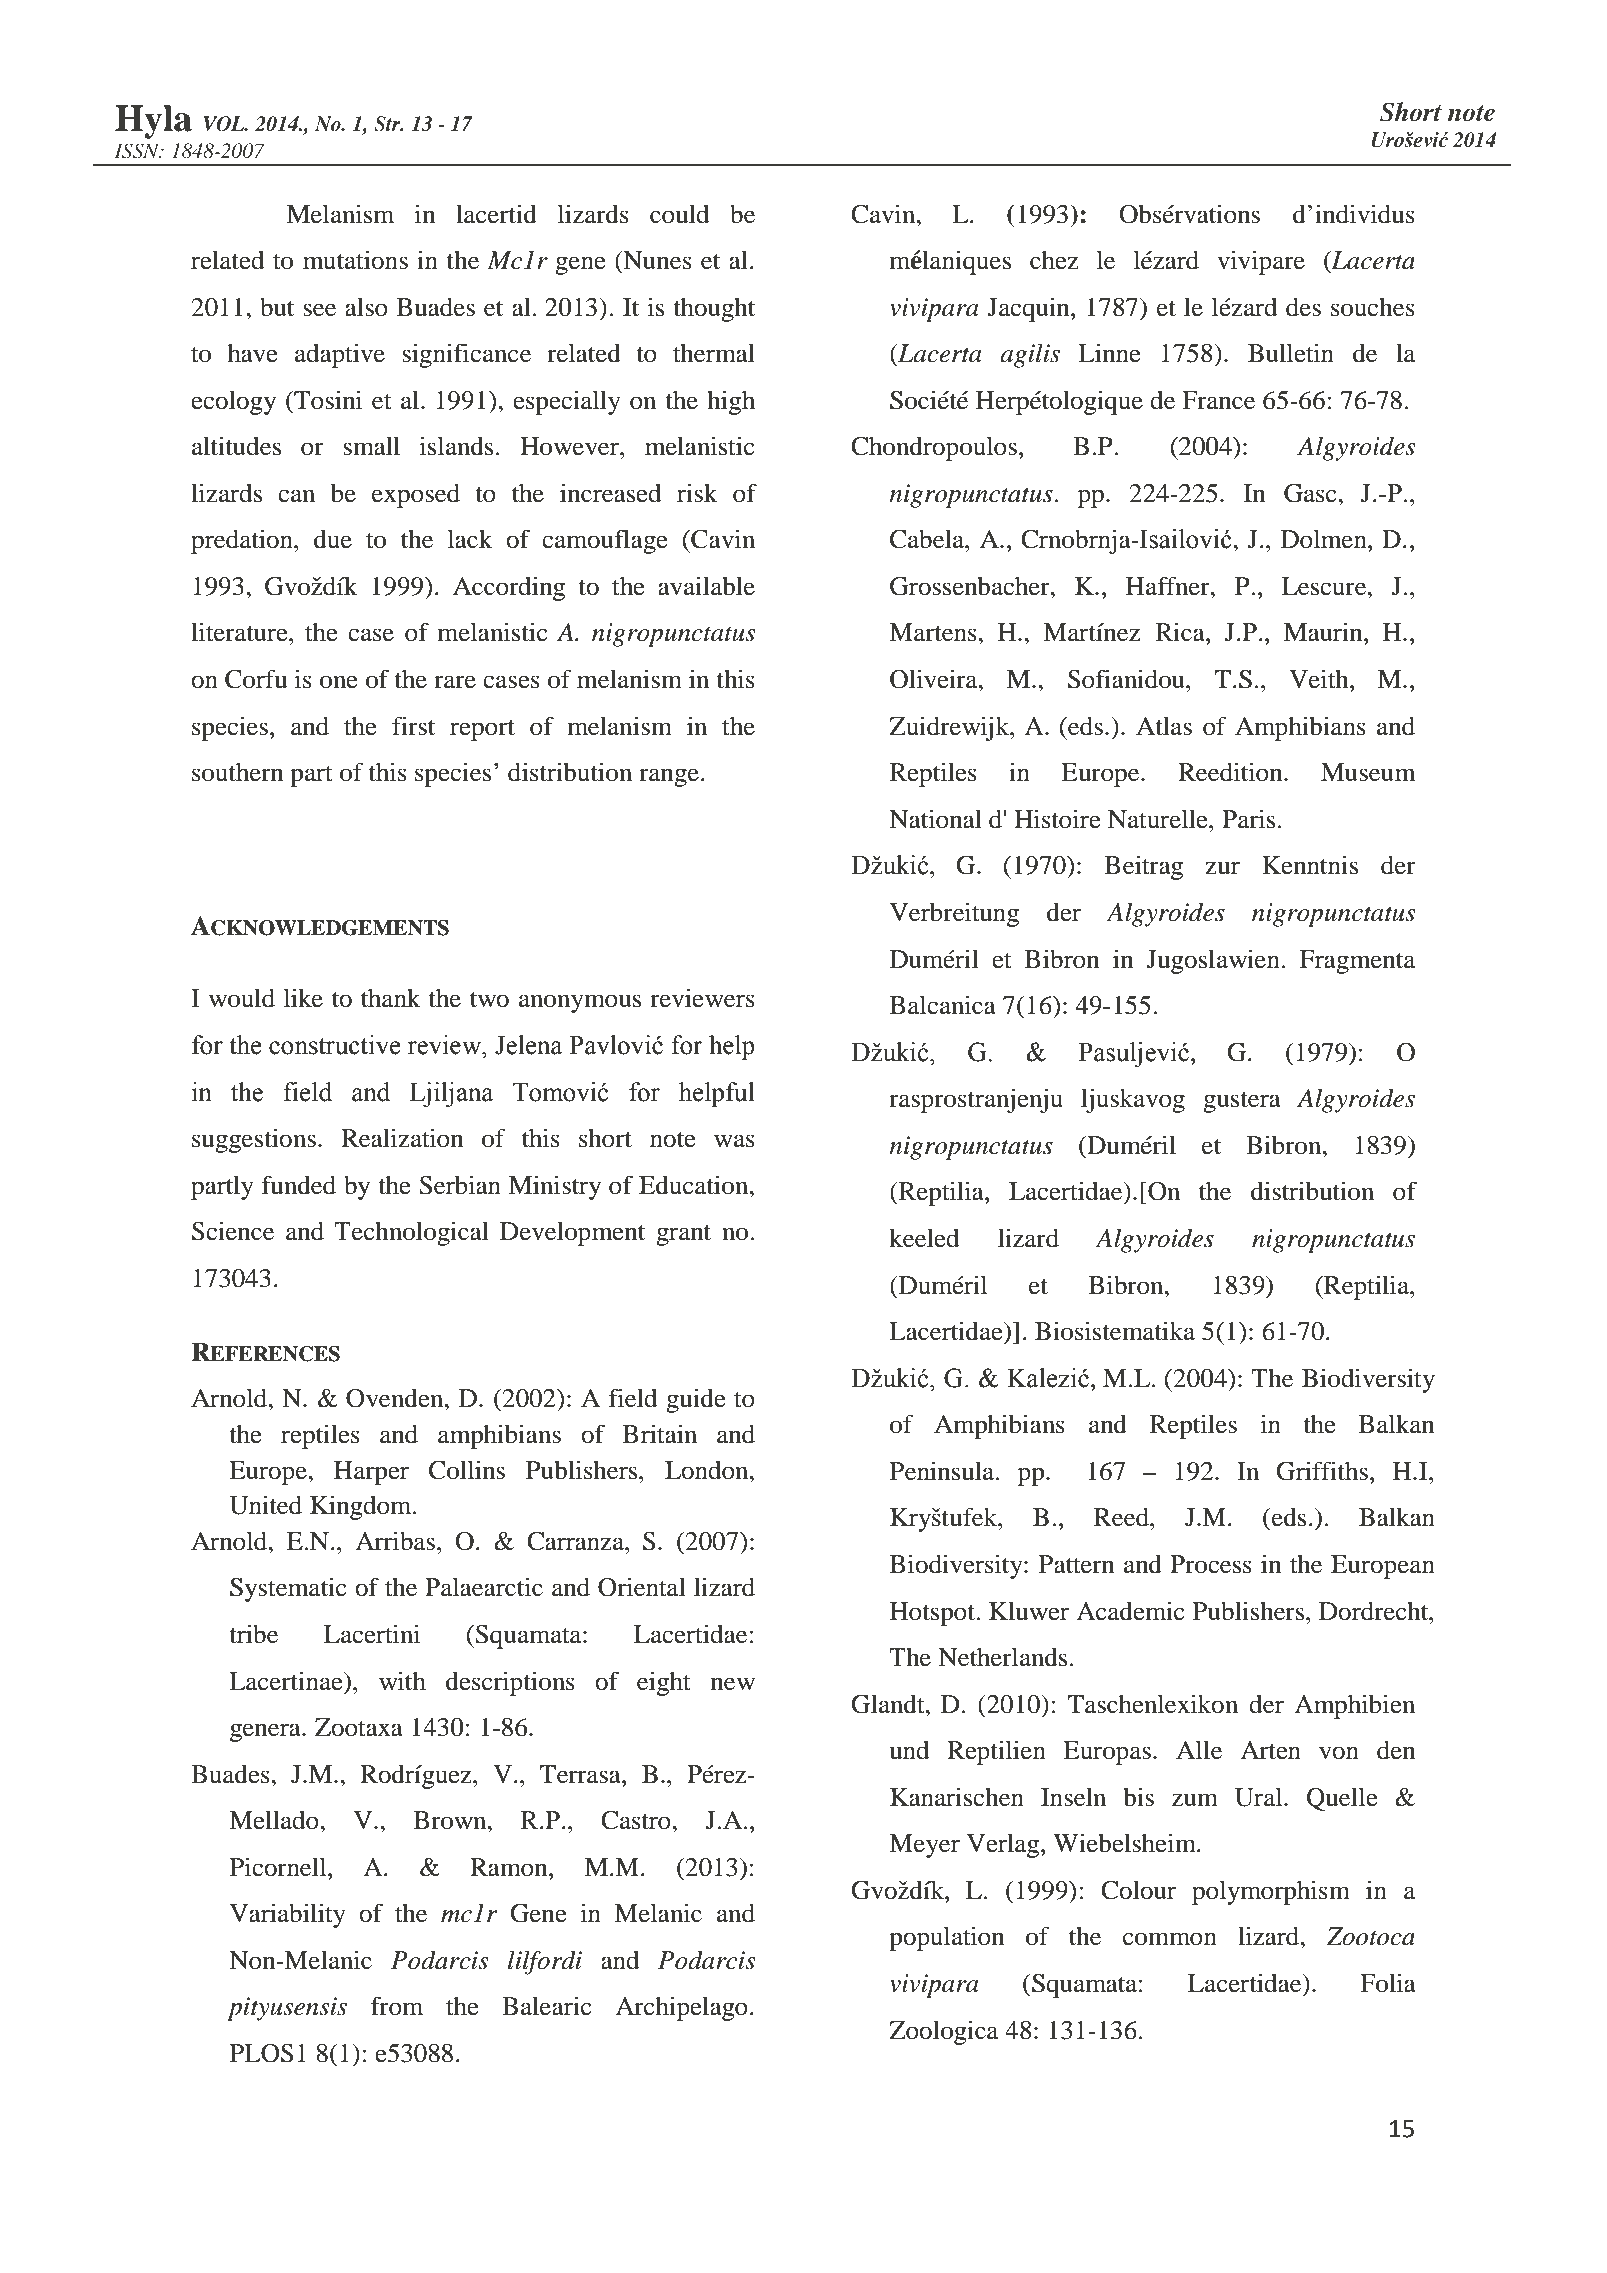  What do you see at coordinates (708, 1470) in the screenshot?
I see `London` at bounding box center [708, 1470].
